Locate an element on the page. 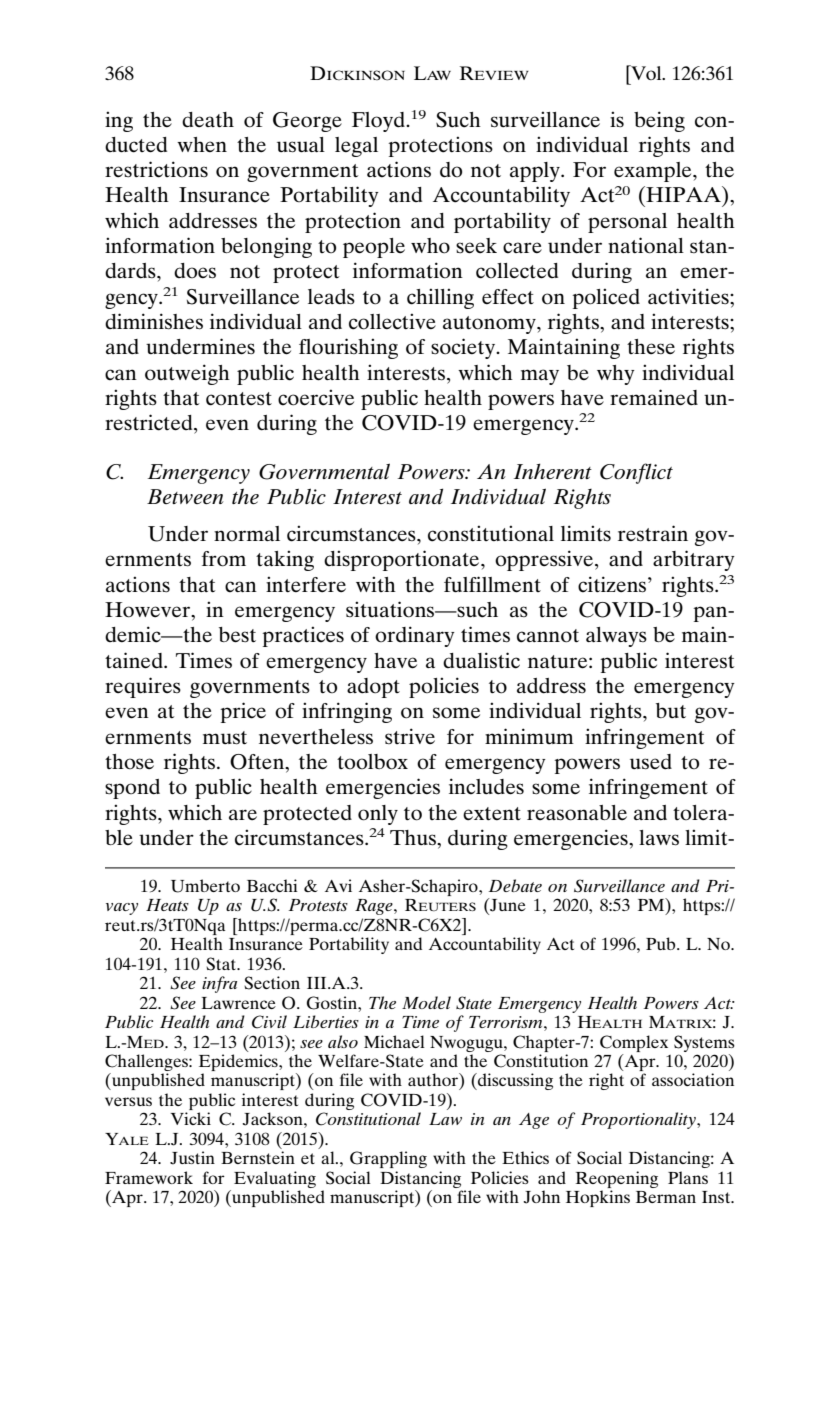 Image resolution: width=840 pixels, height=1402 pixels. legal is located at coordinates (356, 147).
